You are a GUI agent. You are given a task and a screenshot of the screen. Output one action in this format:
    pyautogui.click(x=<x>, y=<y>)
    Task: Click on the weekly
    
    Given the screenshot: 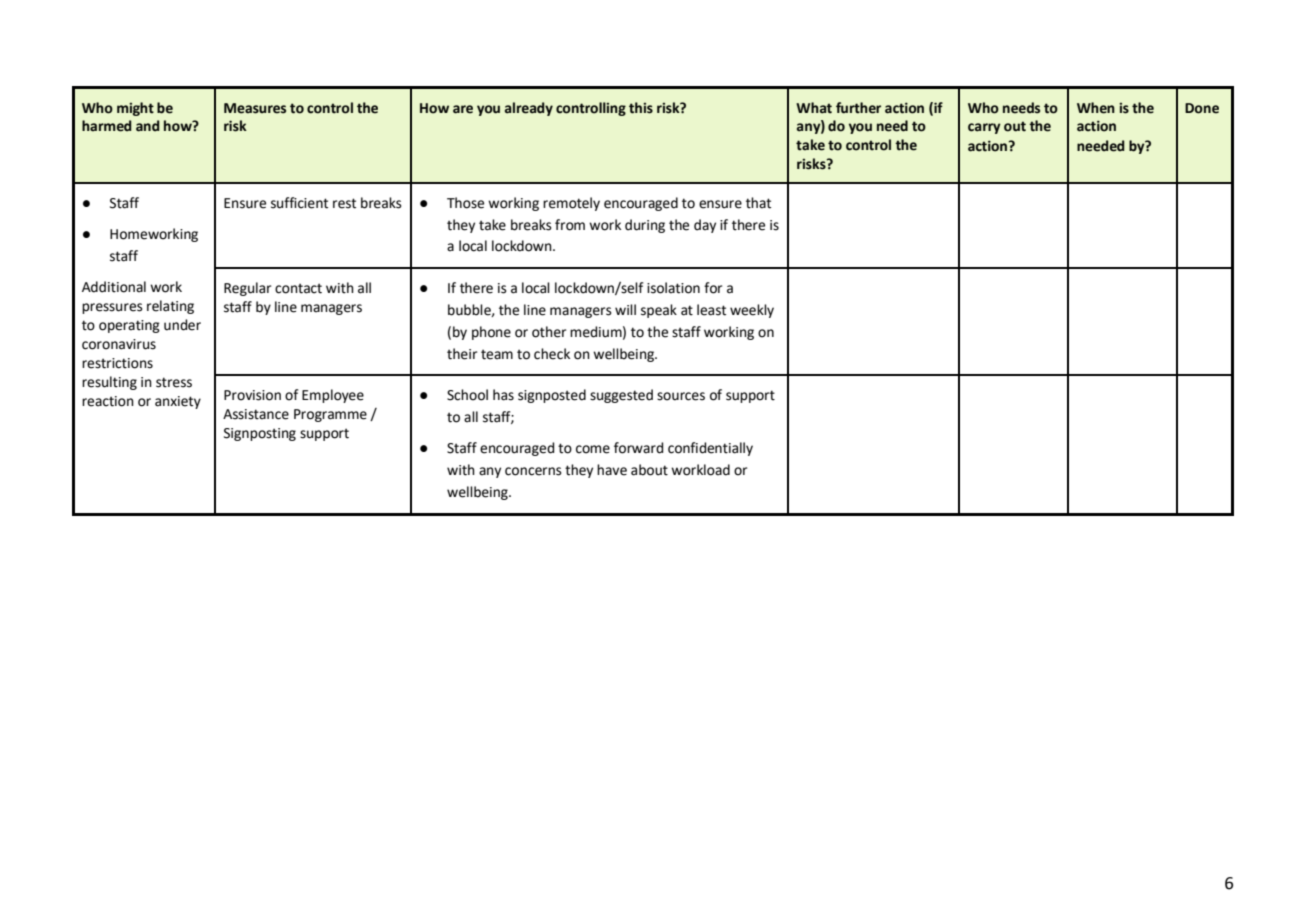 What is the action you would take?
    pyautogui.click(x=752, y=311)
